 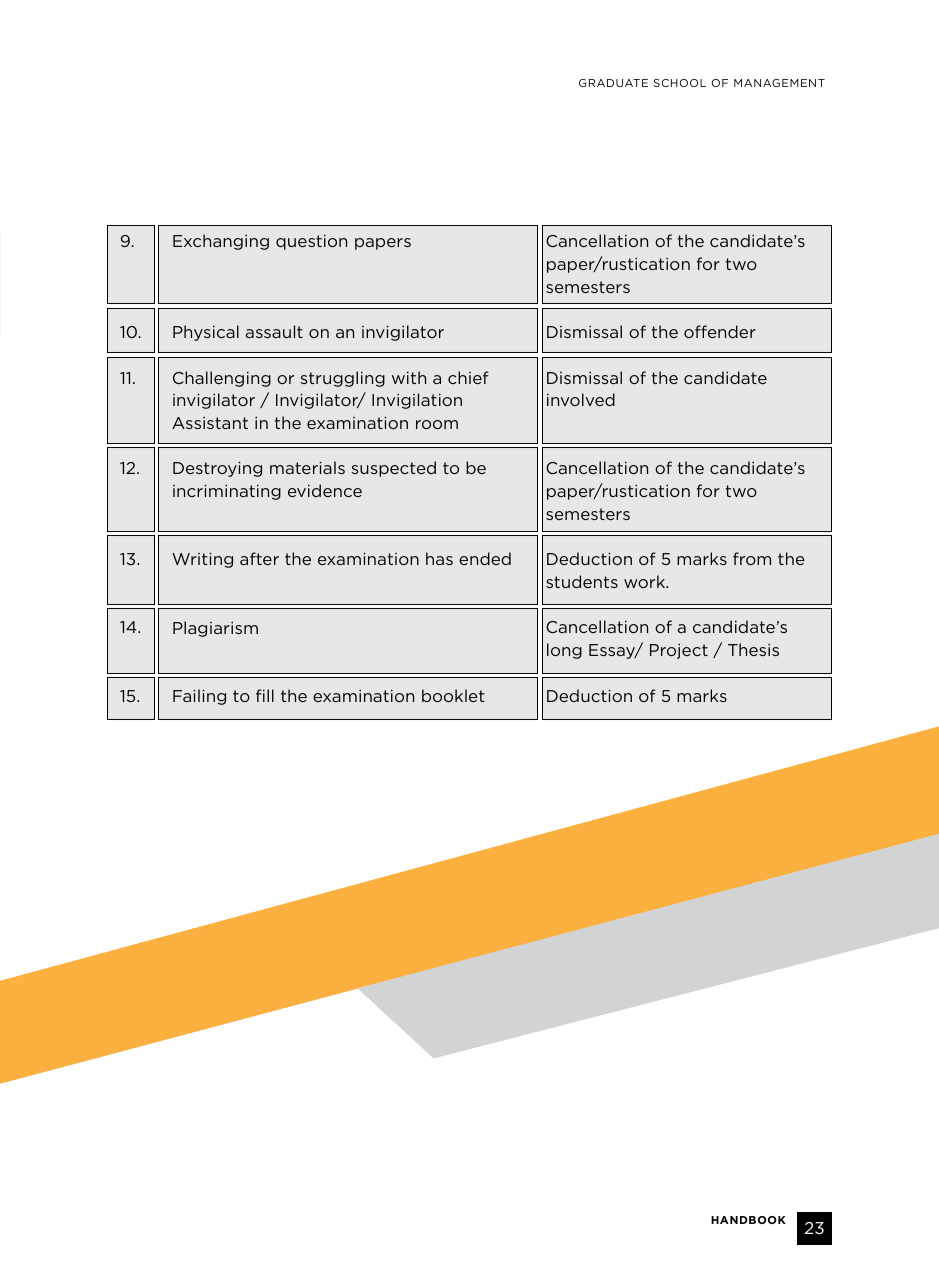 What do you see at coordinates (679, 651) in the screenshot?
I see `Project` at bounding box center [679, 651].
